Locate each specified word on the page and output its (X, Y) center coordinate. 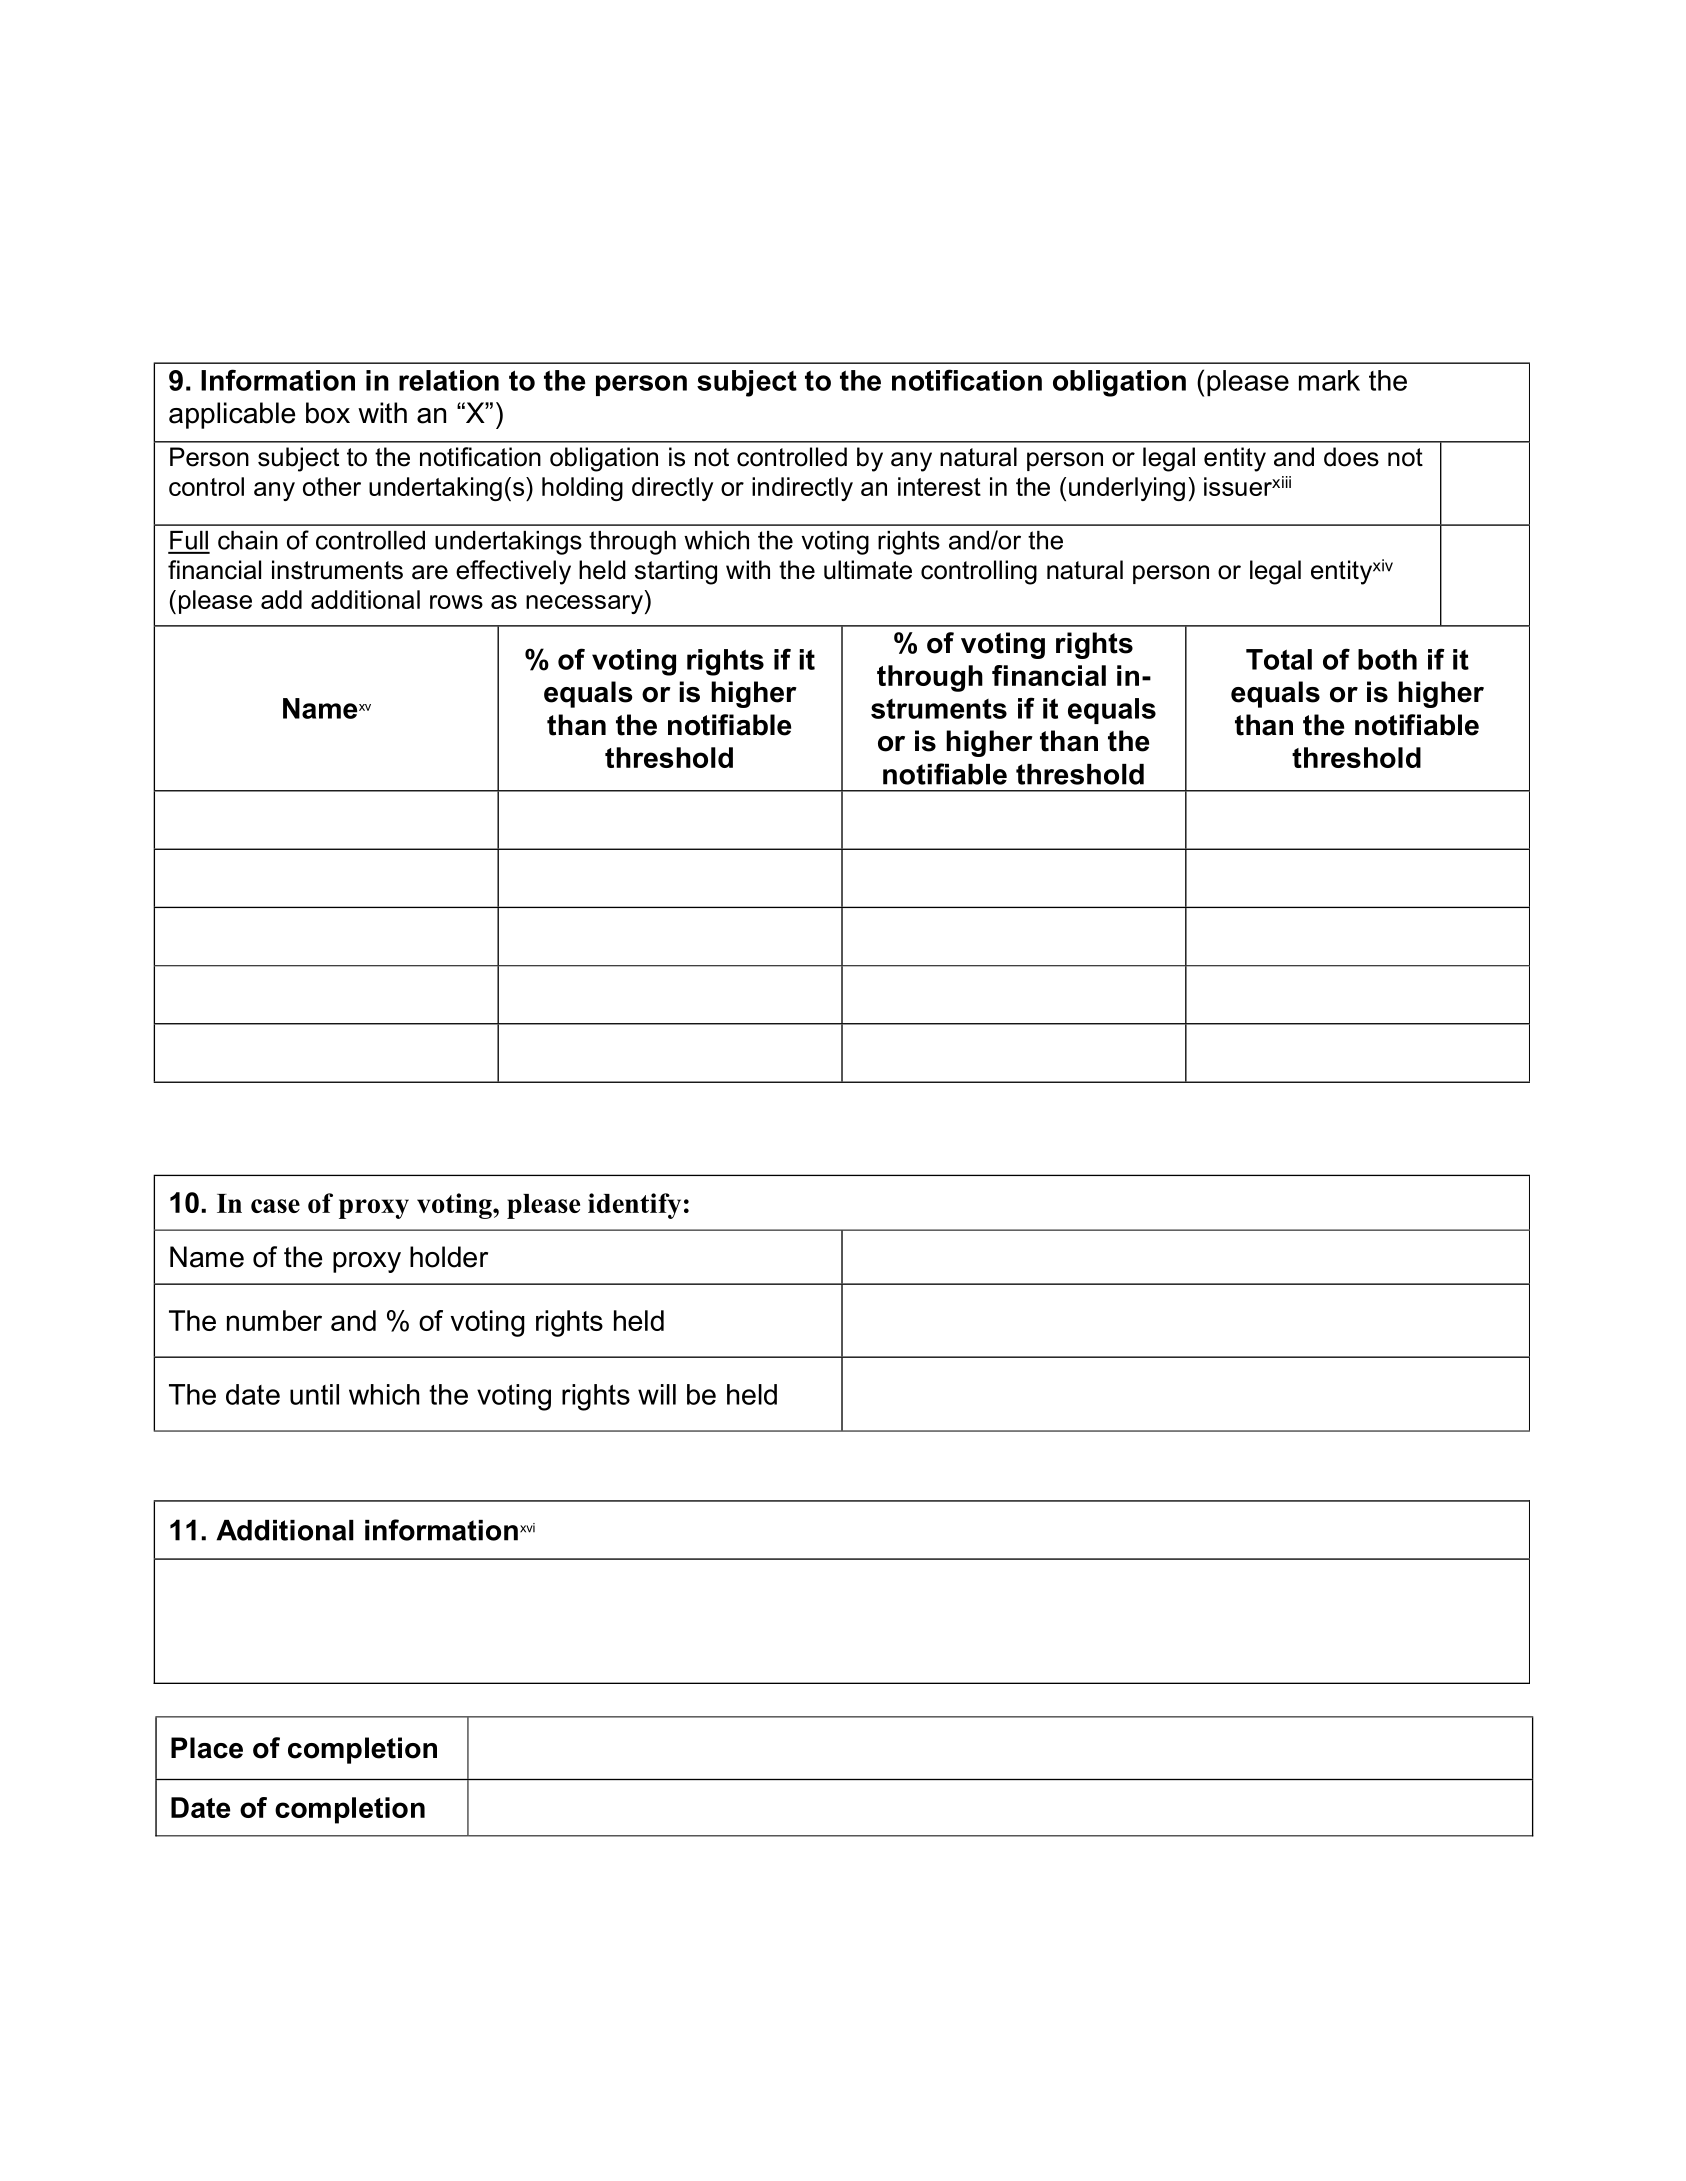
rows (456, 602)
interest (939, 486)
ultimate (868, 570)
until (314, 1394)
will (657, 1394)
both (1387, 659)
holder (449, 1257)
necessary (584, 604)
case (275, 1206)
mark (1329, 380)
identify (634, 1206)
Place (207, 1748)
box (328, 413)
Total (1279, 659)
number (274, 1320)
